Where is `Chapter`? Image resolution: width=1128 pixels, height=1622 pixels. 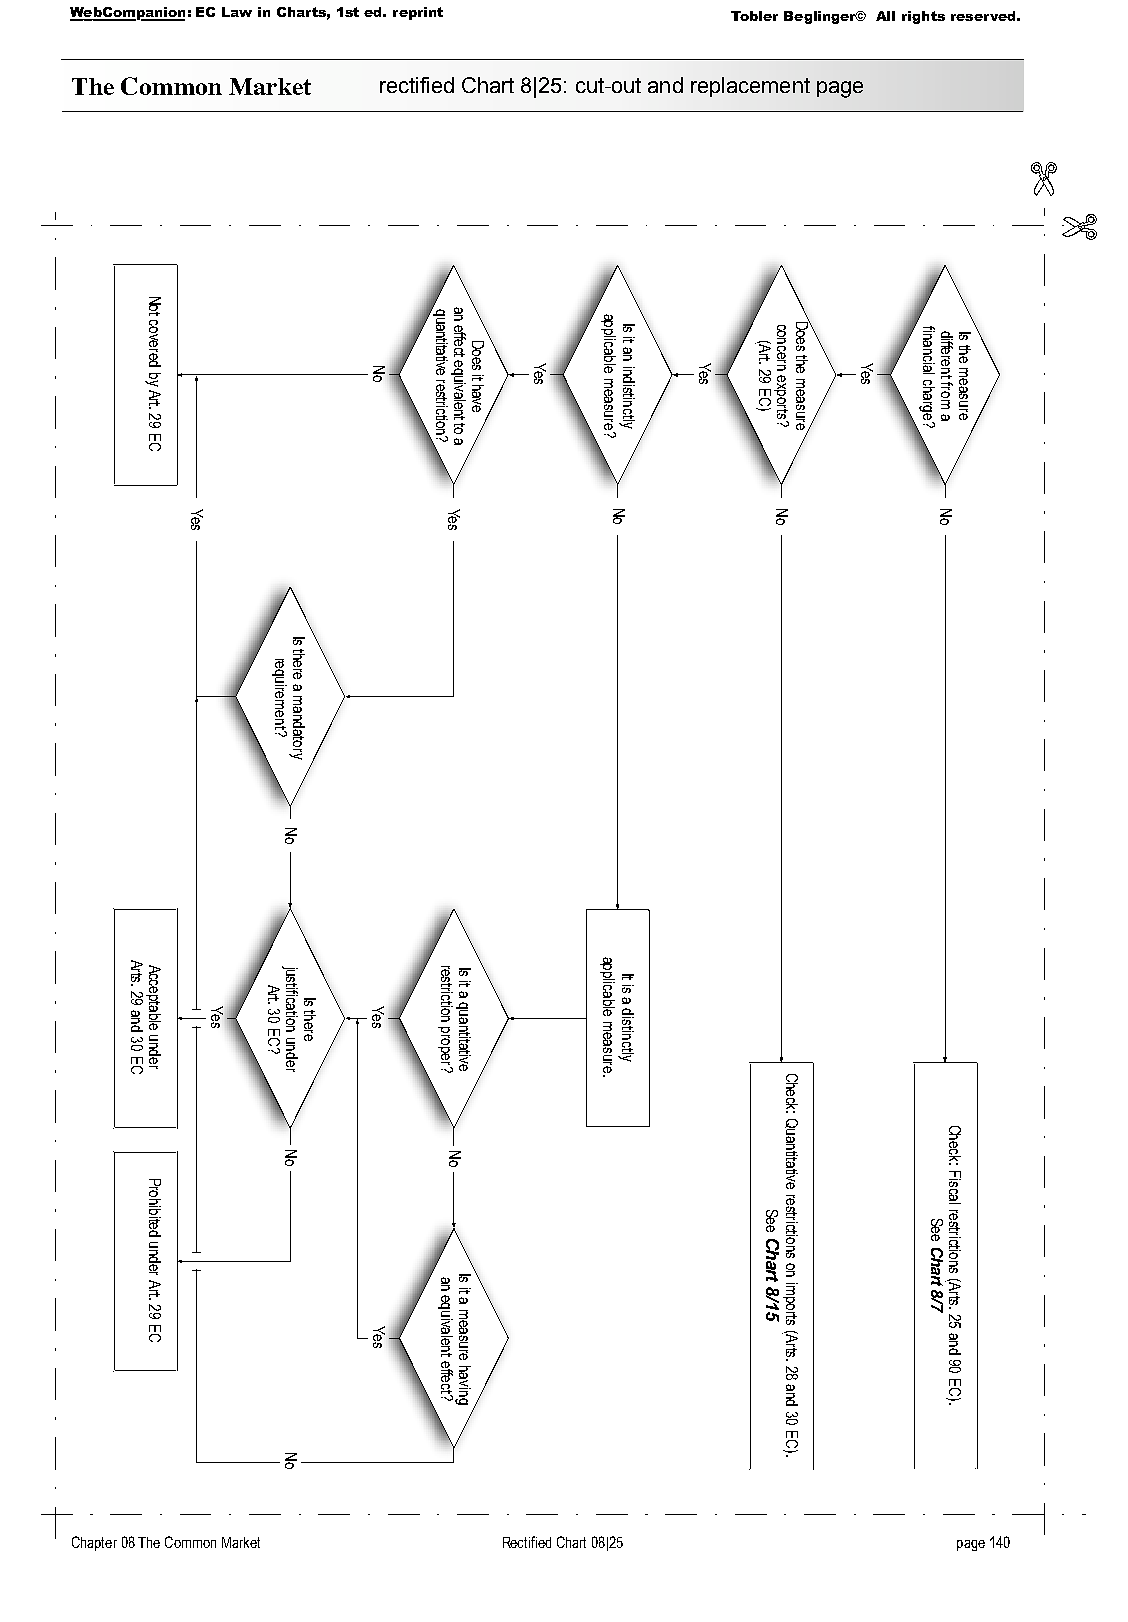
Chapter is located at coordinates (94, 1543).
